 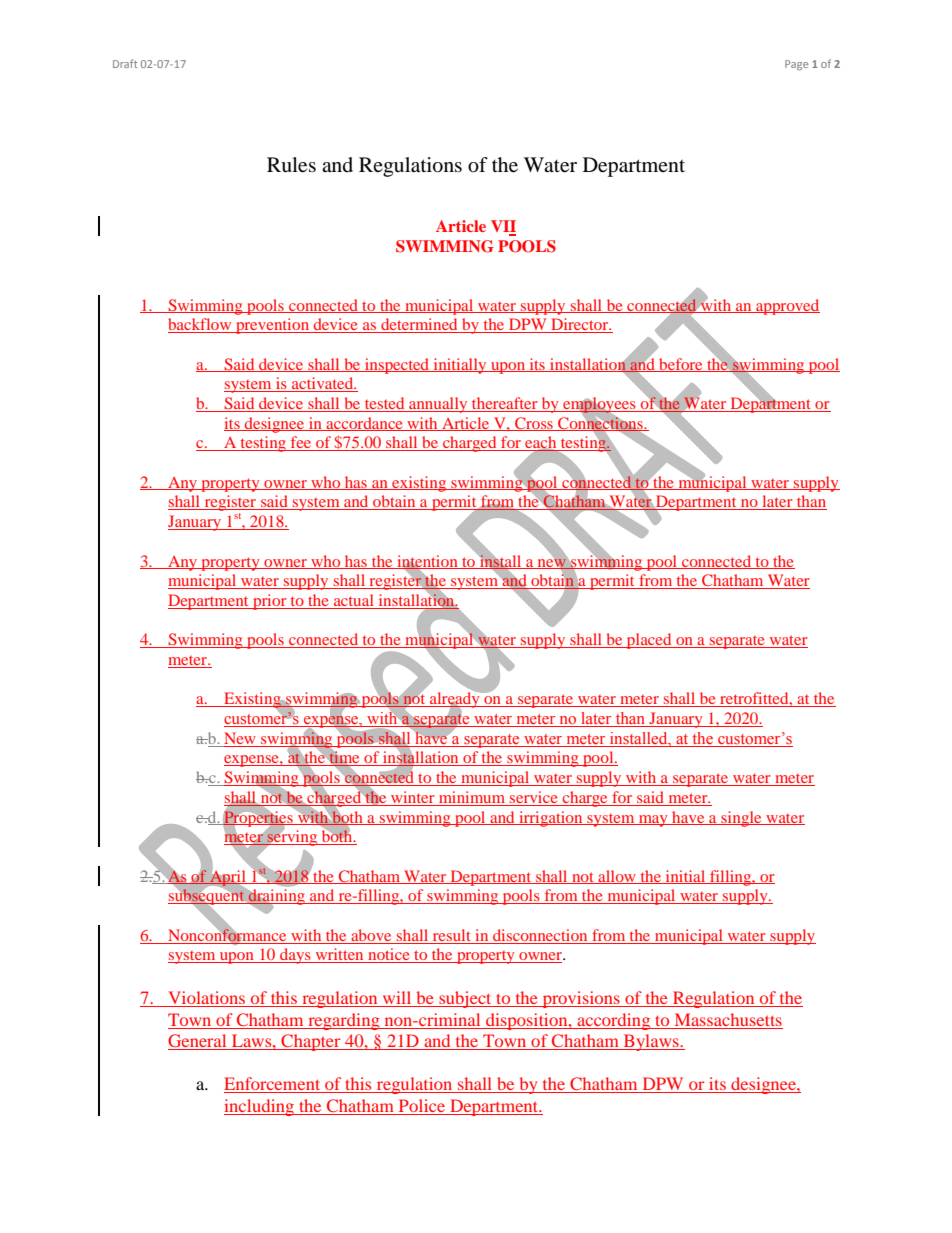 What do you see at coordinates (741, 819) in the screenshot?
I see `single` at bounding box center [741, 819].
